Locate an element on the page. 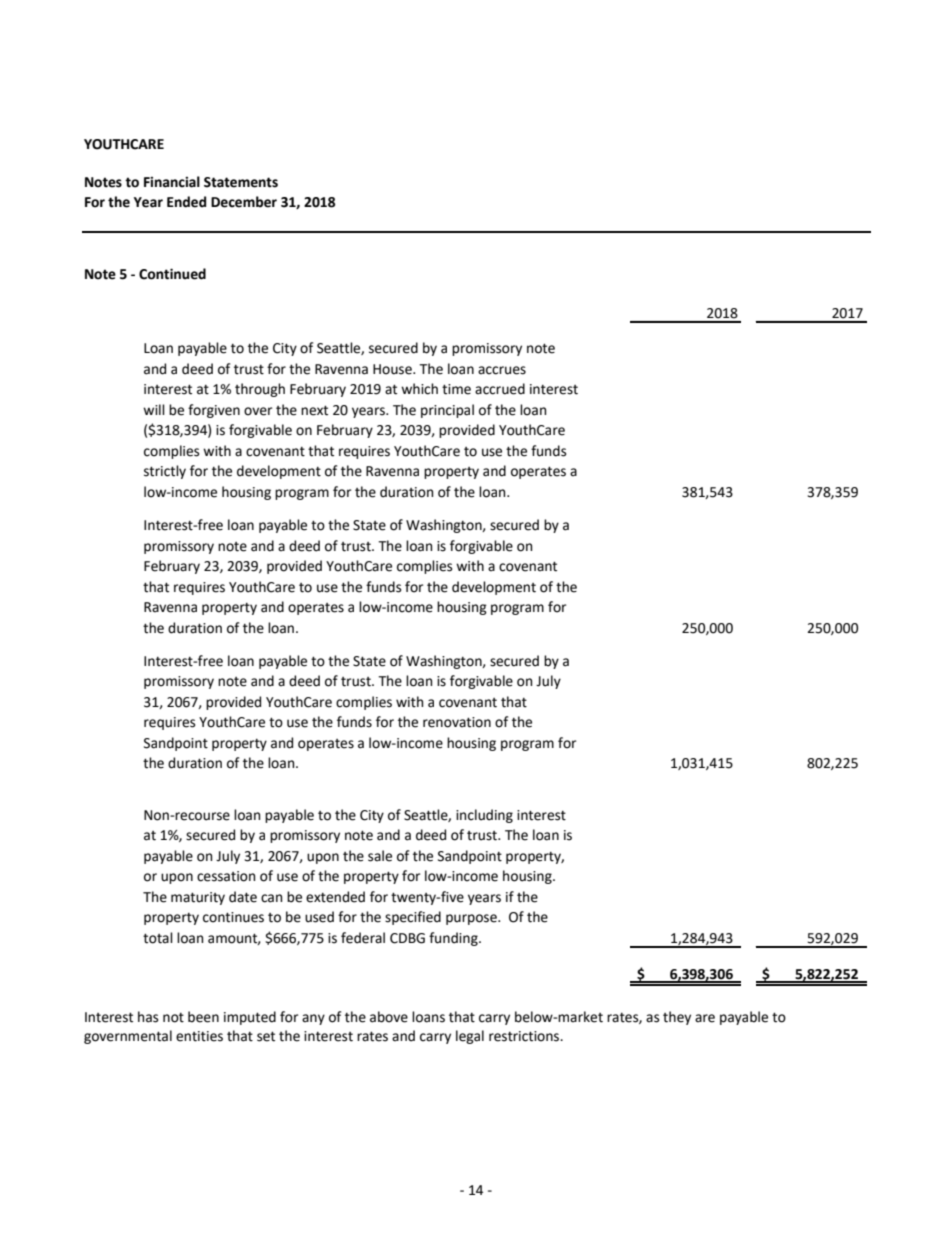 Image resolution: width=952 pixels, height=1233 pixels. accrued is located at coordinates (500, 389).
